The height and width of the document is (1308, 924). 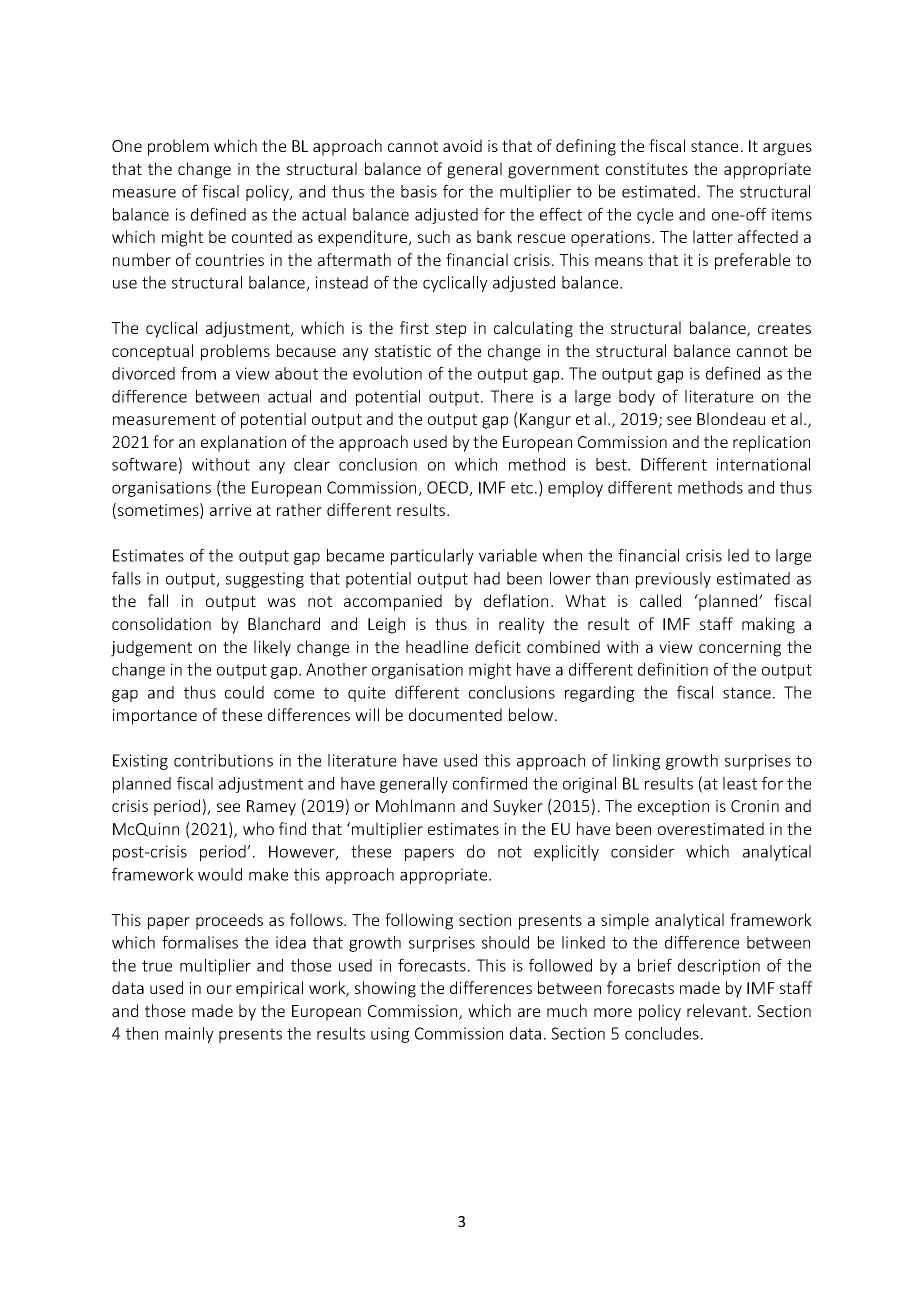 What do you see at coordinates (385, 989) in the document?
I see `showing` at bounding box center [385, 989].
